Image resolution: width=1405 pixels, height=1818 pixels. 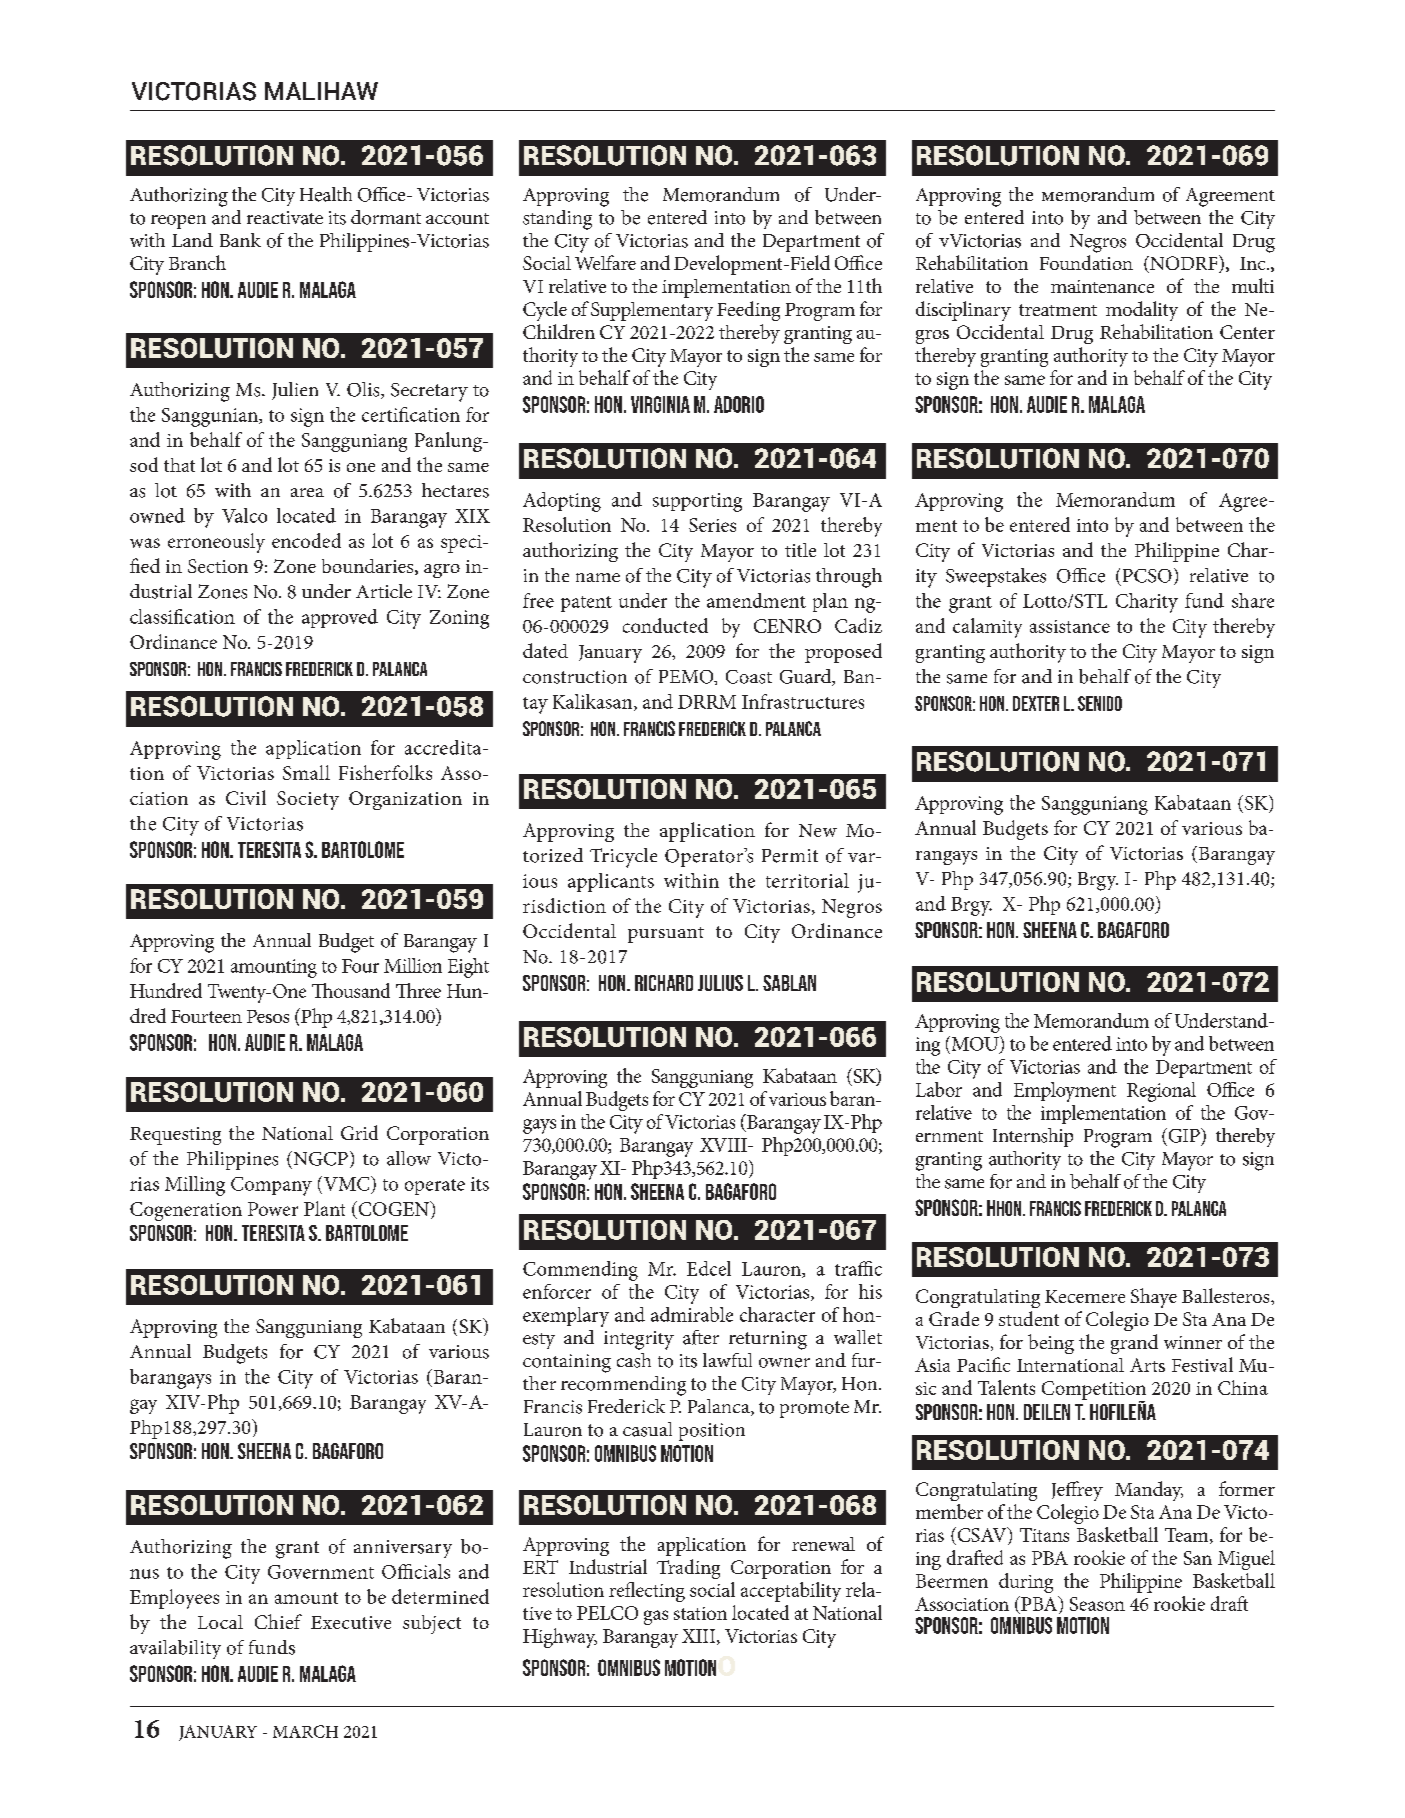 What do you see at coordinates (1102, 286) in the screenshot?
I see `maintenance` at bounding box center [1102, 286].
